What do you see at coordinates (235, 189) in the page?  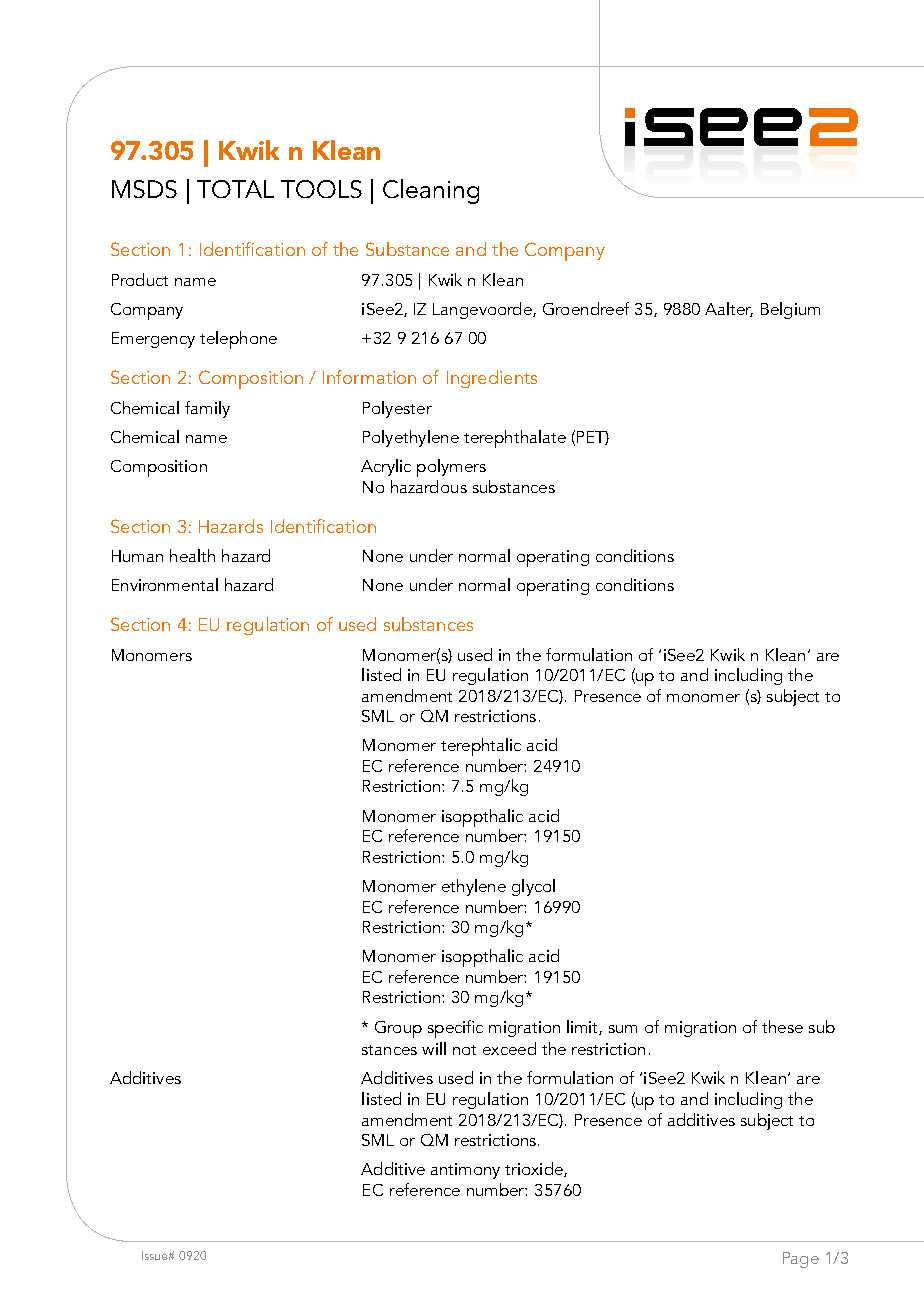 I see `TOTAL` at bounding box center [235, 189].
